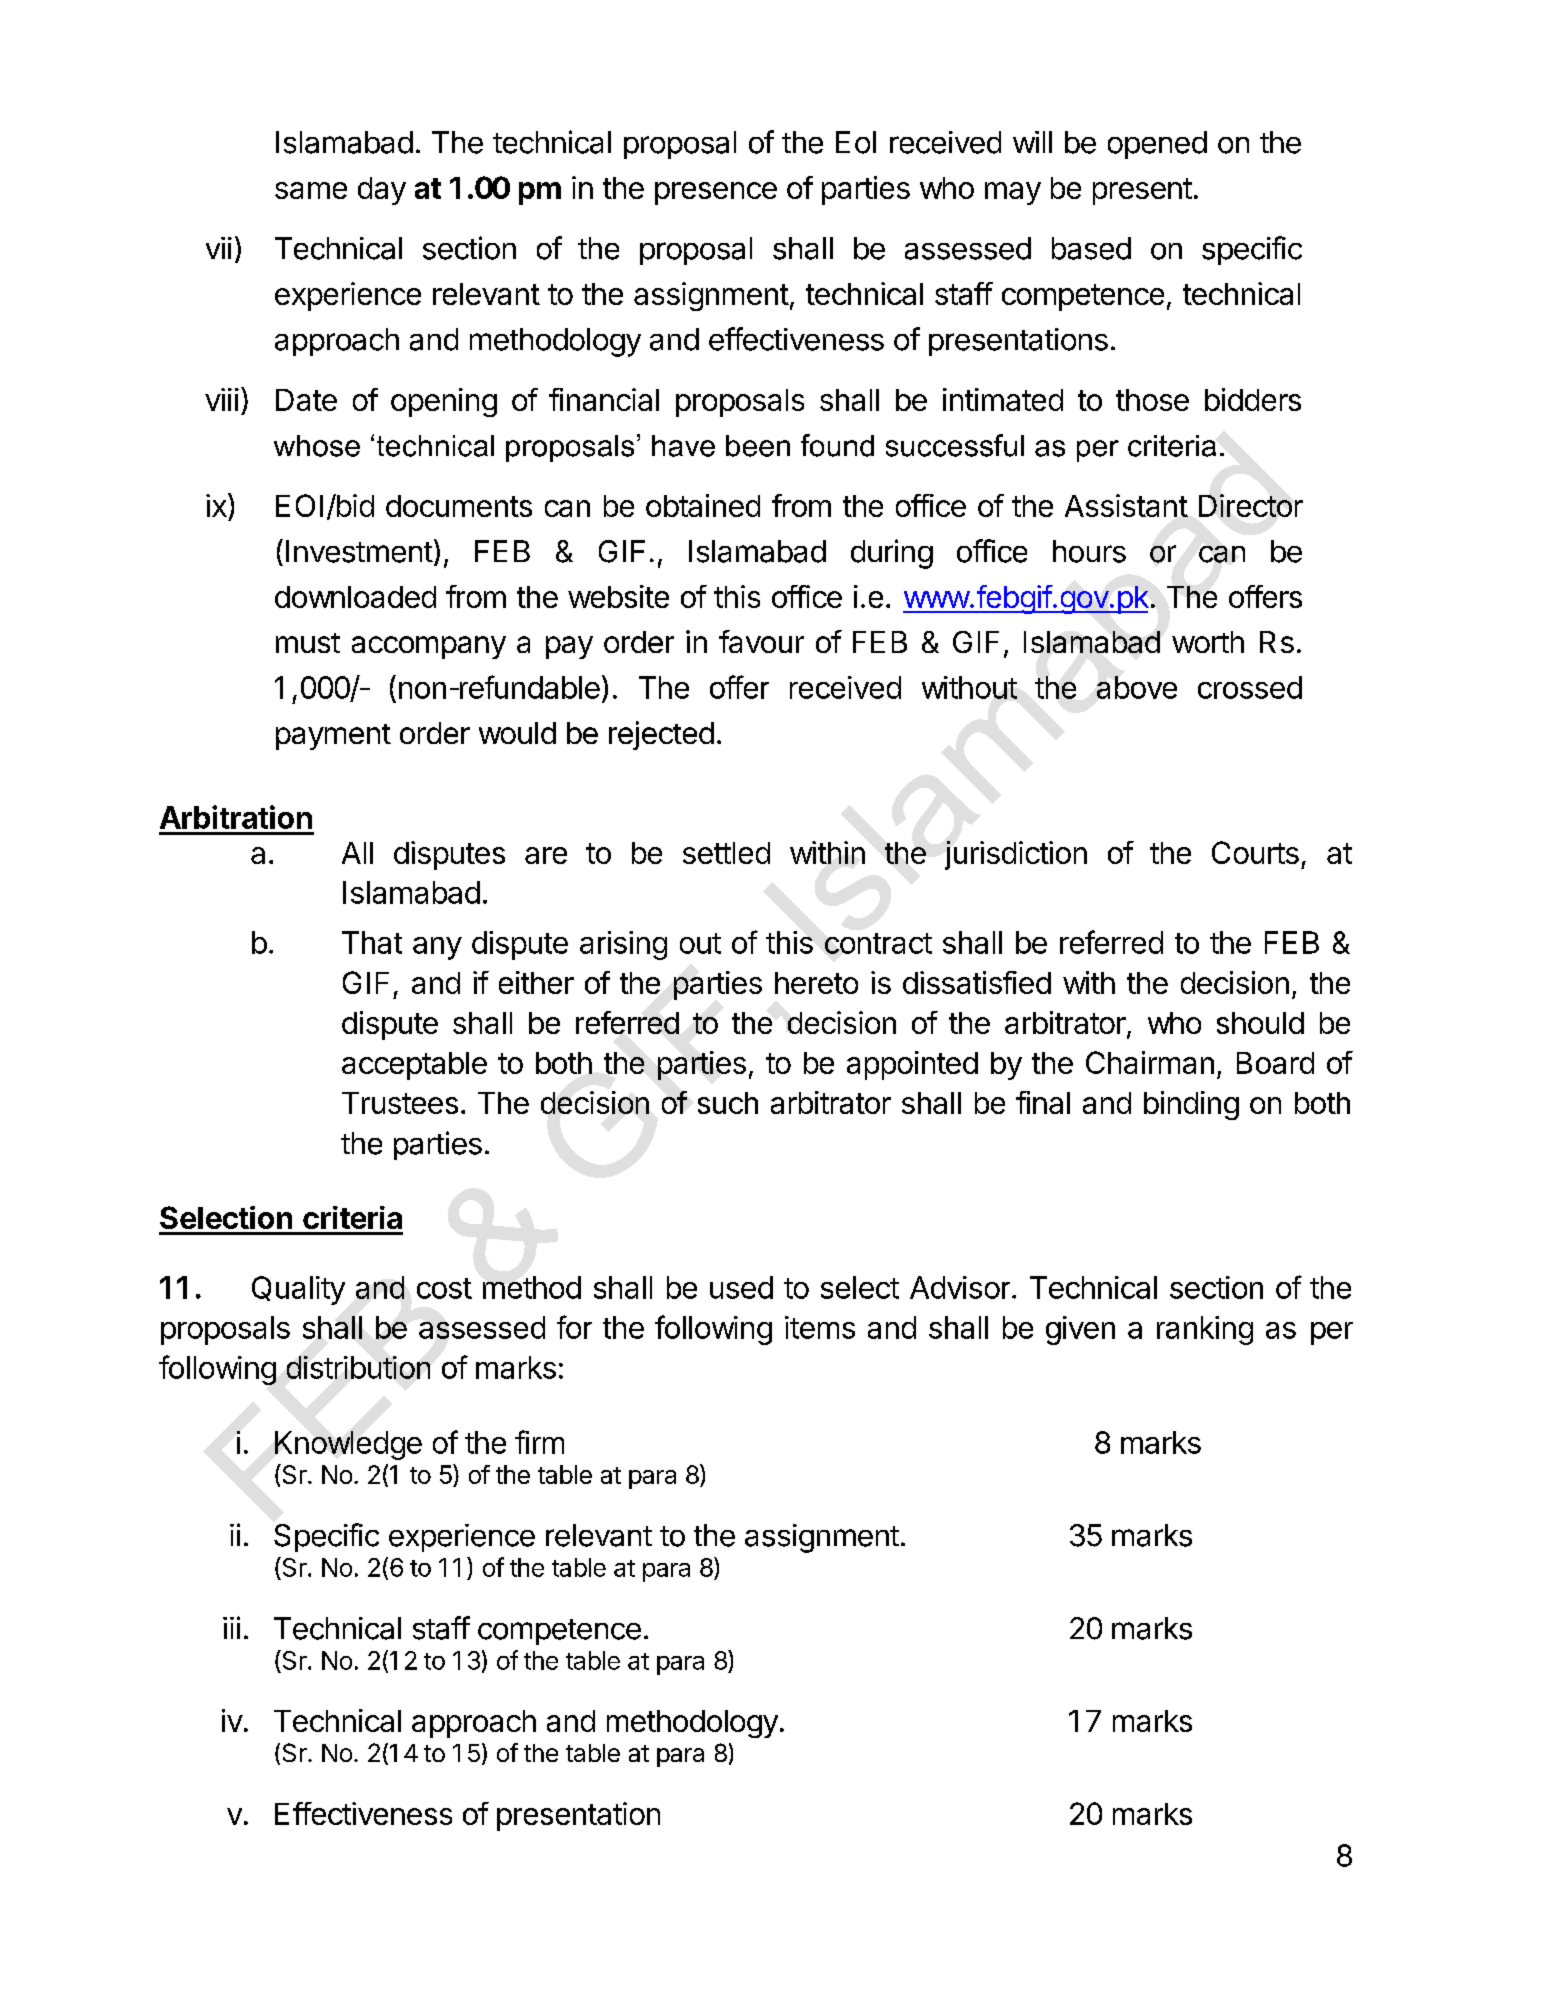  What do you see at coordinates (372, 942) in the document?
I see `That` at bounding box center [372, 942].
